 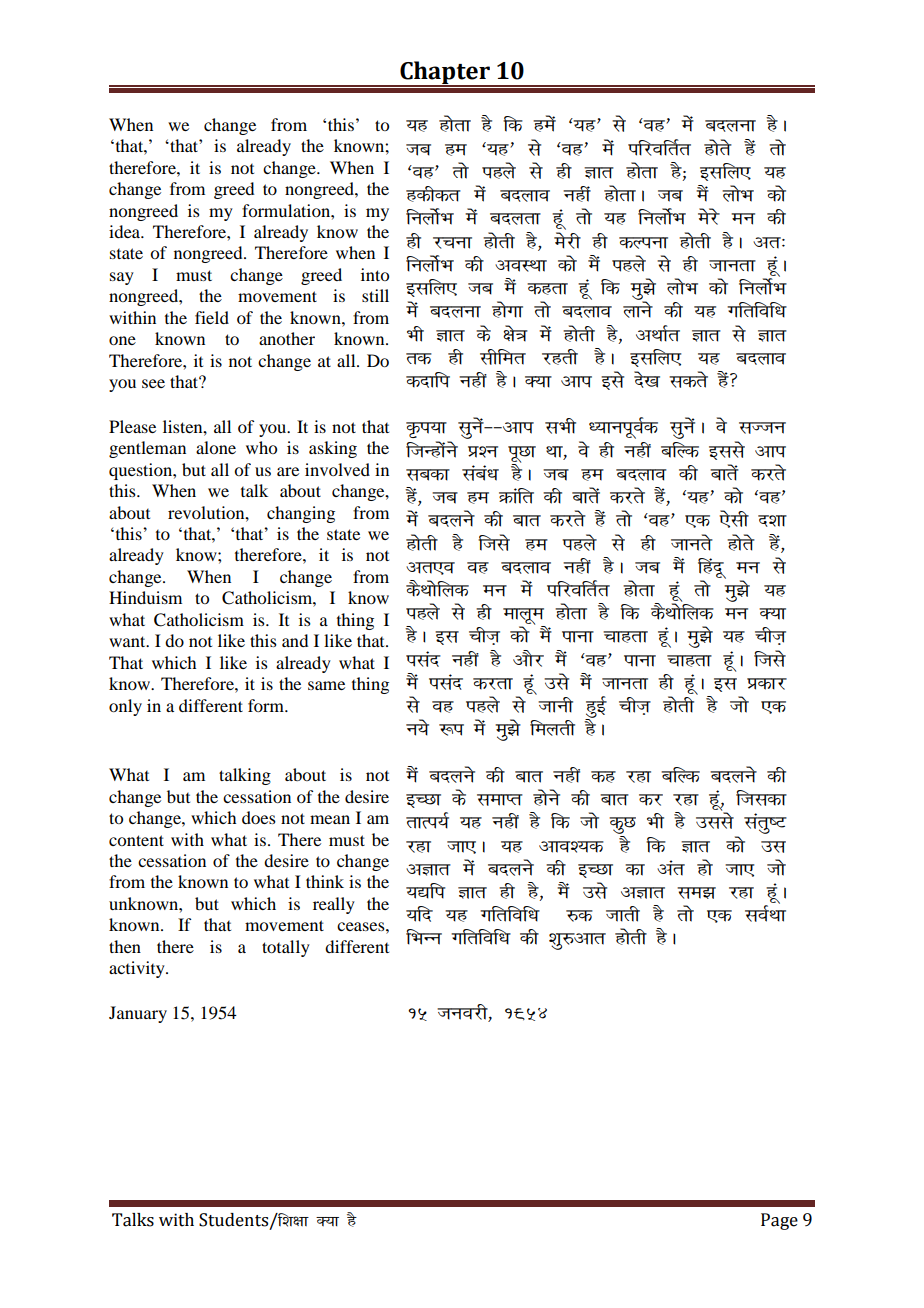 I want to click on Chapter, so click(x=445, y=73).
